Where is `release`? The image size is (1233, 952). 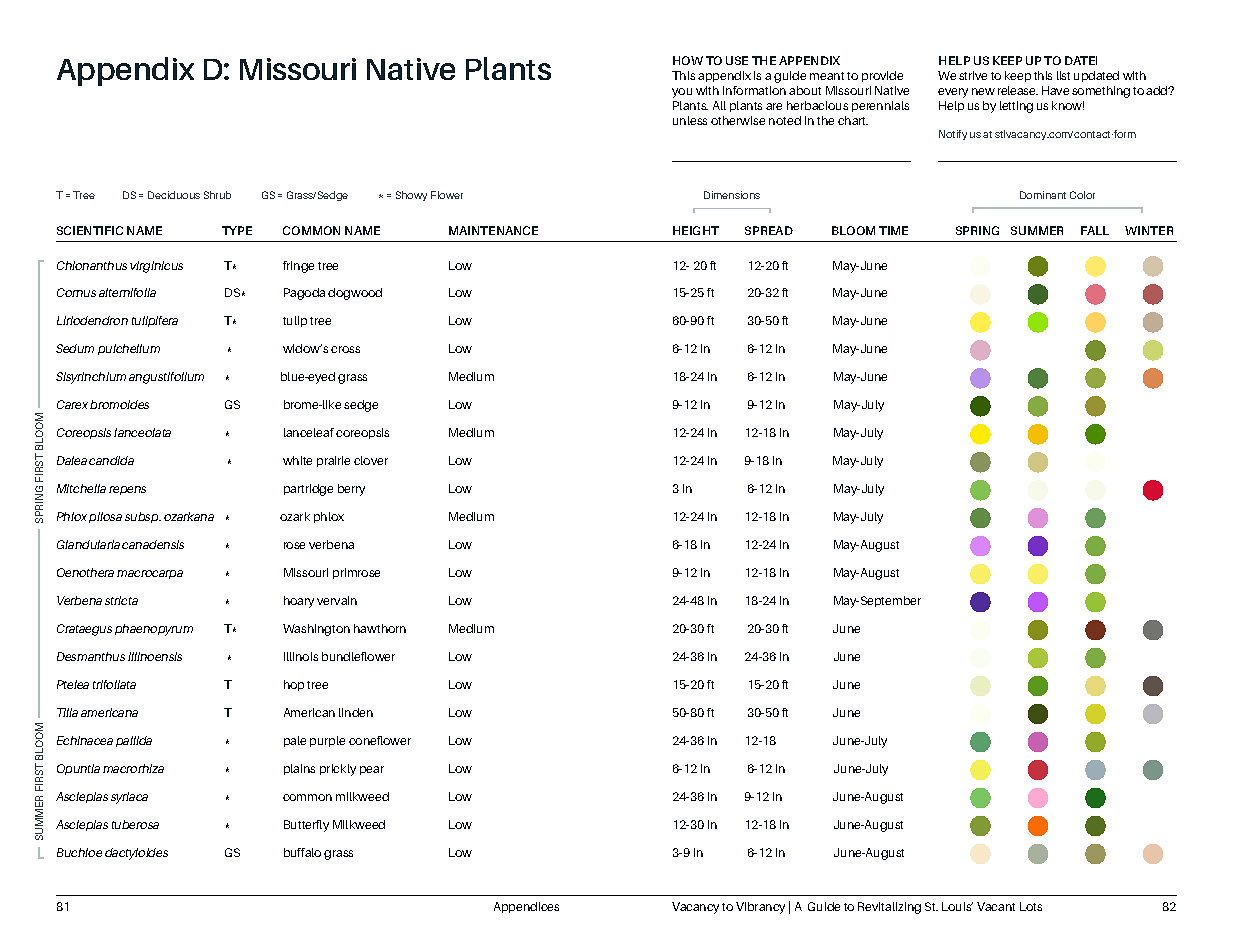 release is located at coordinates (1018, 90).
